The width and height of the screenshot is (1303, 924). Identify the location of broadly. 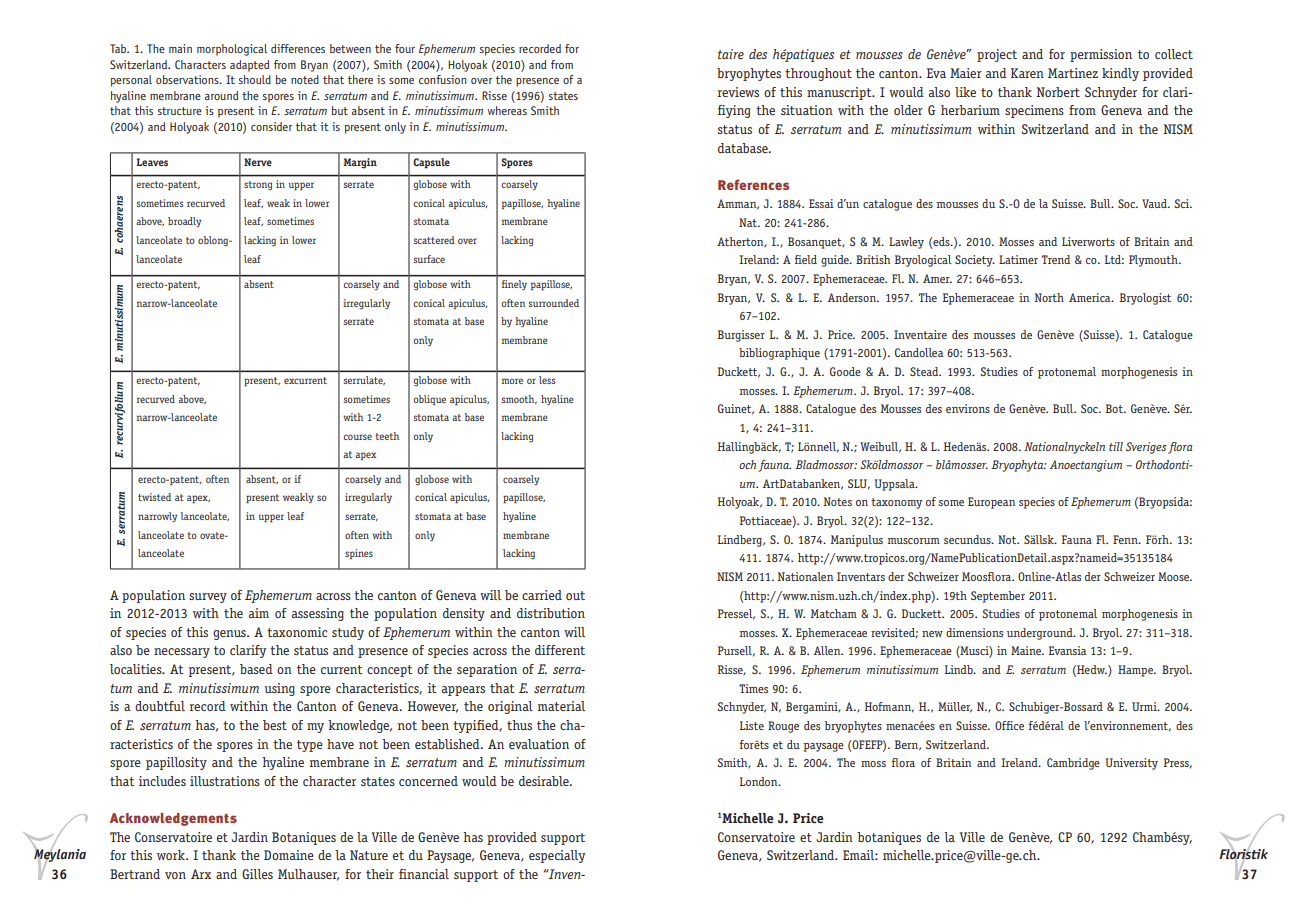
(184, 222).
